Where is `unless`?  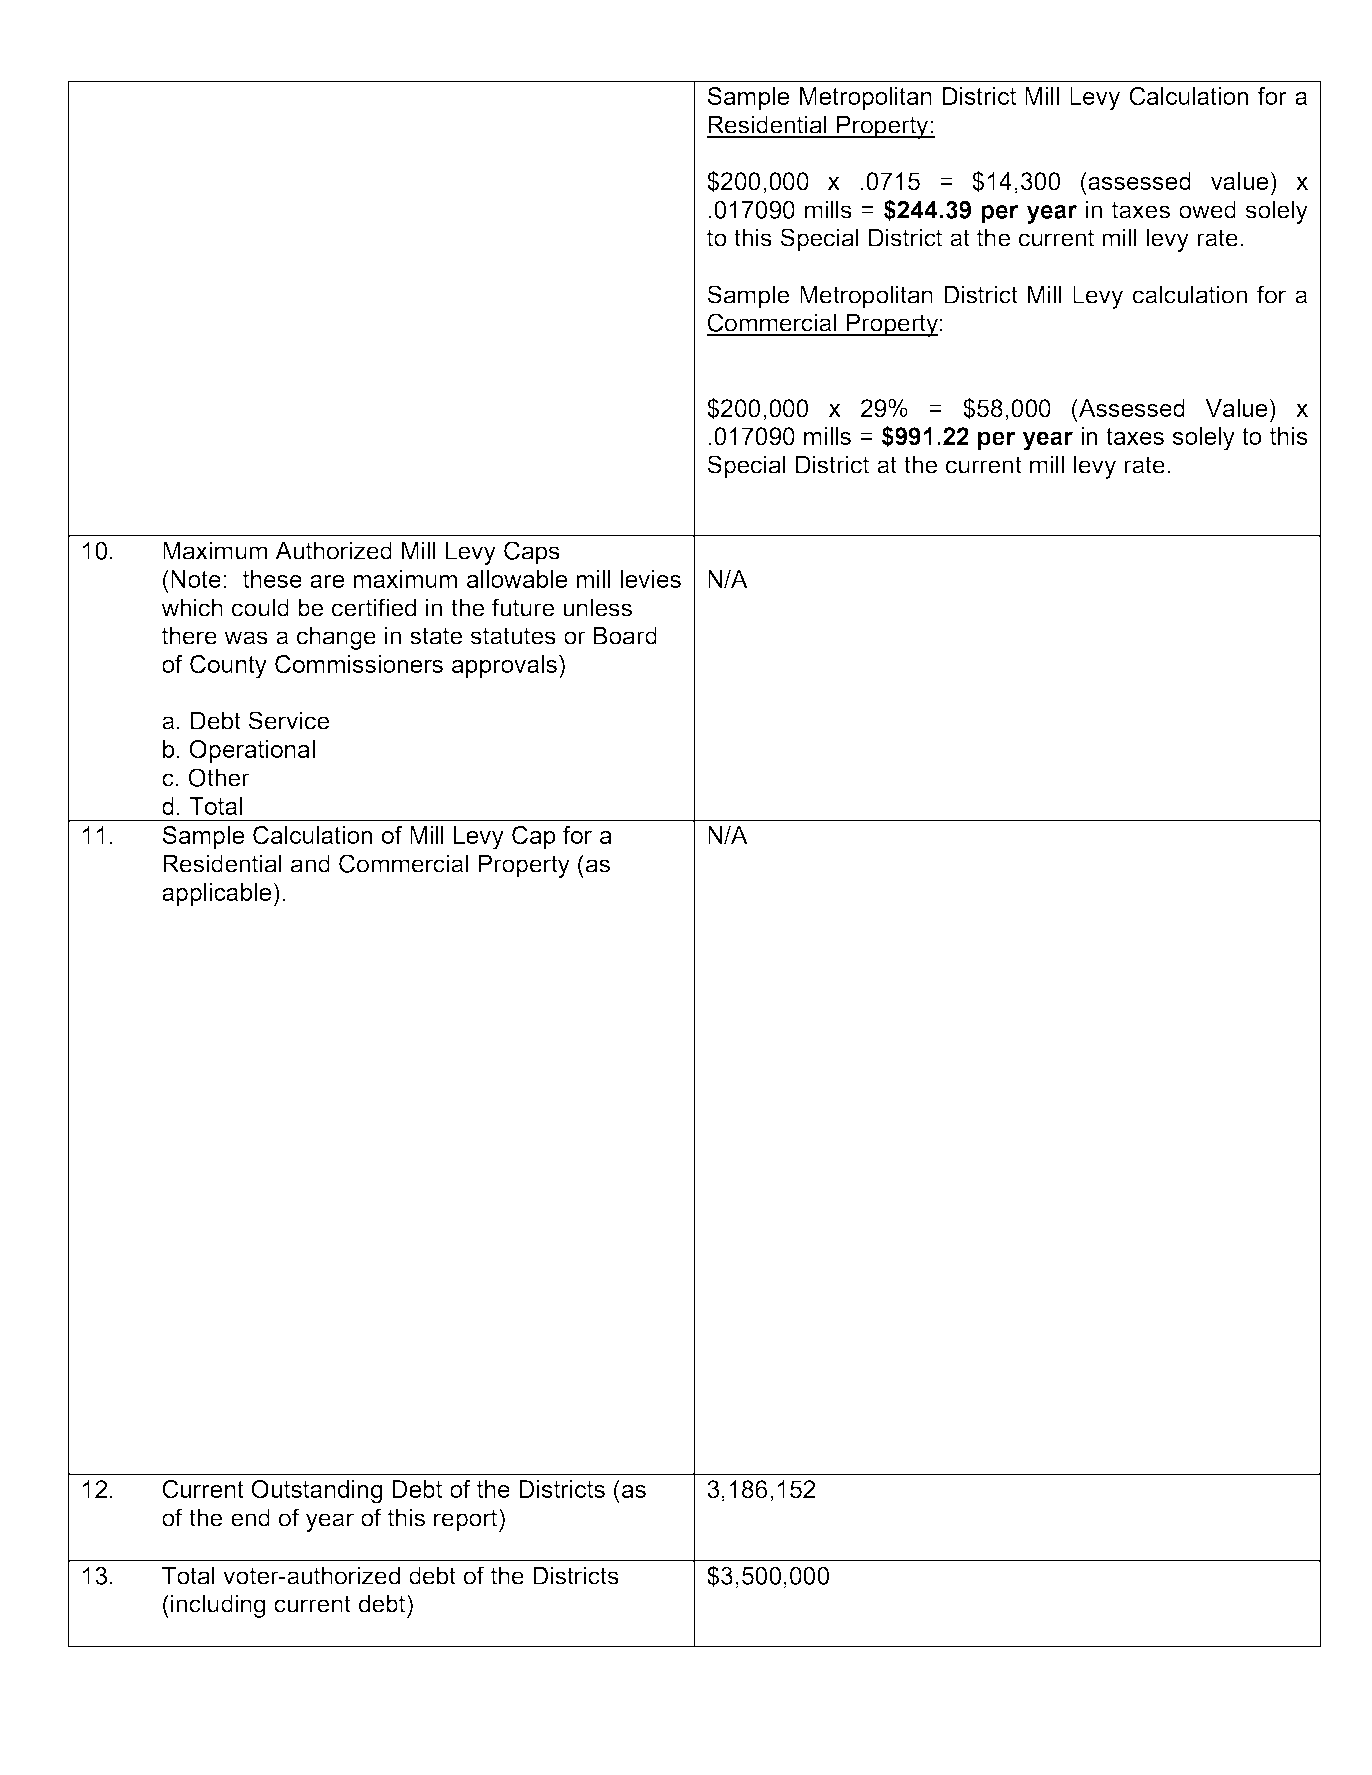 unless is located at coordinates (597, 607).
